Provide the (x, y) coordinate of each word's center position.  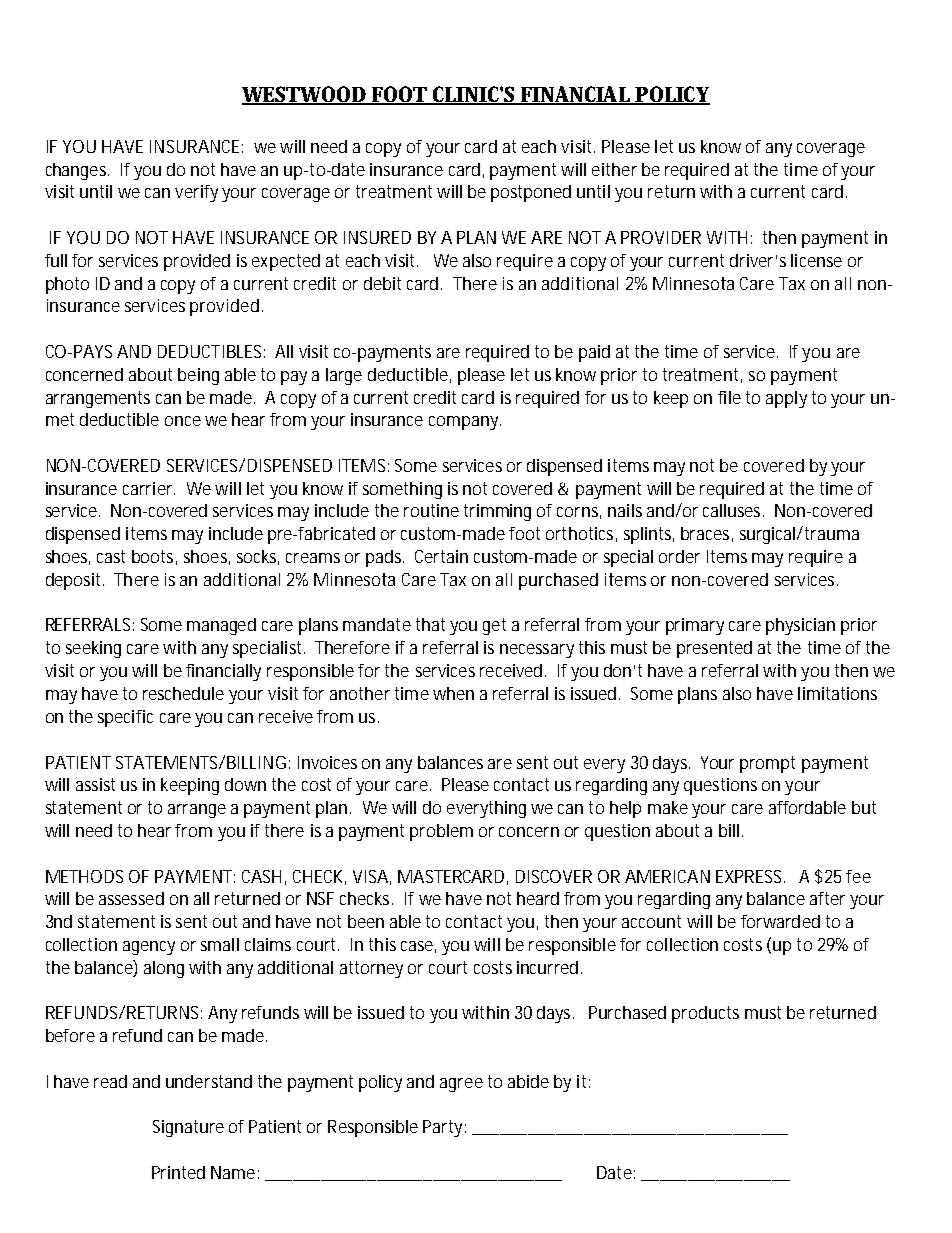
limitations (837, 693)
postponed (531, 193)
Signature (188, 1128)
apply (786, 399)
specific (125, 718)
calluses (733, 510)
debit (382, 283)
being (198, 376)
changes (77, 171)
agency (149, 948)
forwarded (780, 921)
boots (154, 557)
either (614, 169)
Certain (441, 556)
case (418, 947)
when (453, 693)
